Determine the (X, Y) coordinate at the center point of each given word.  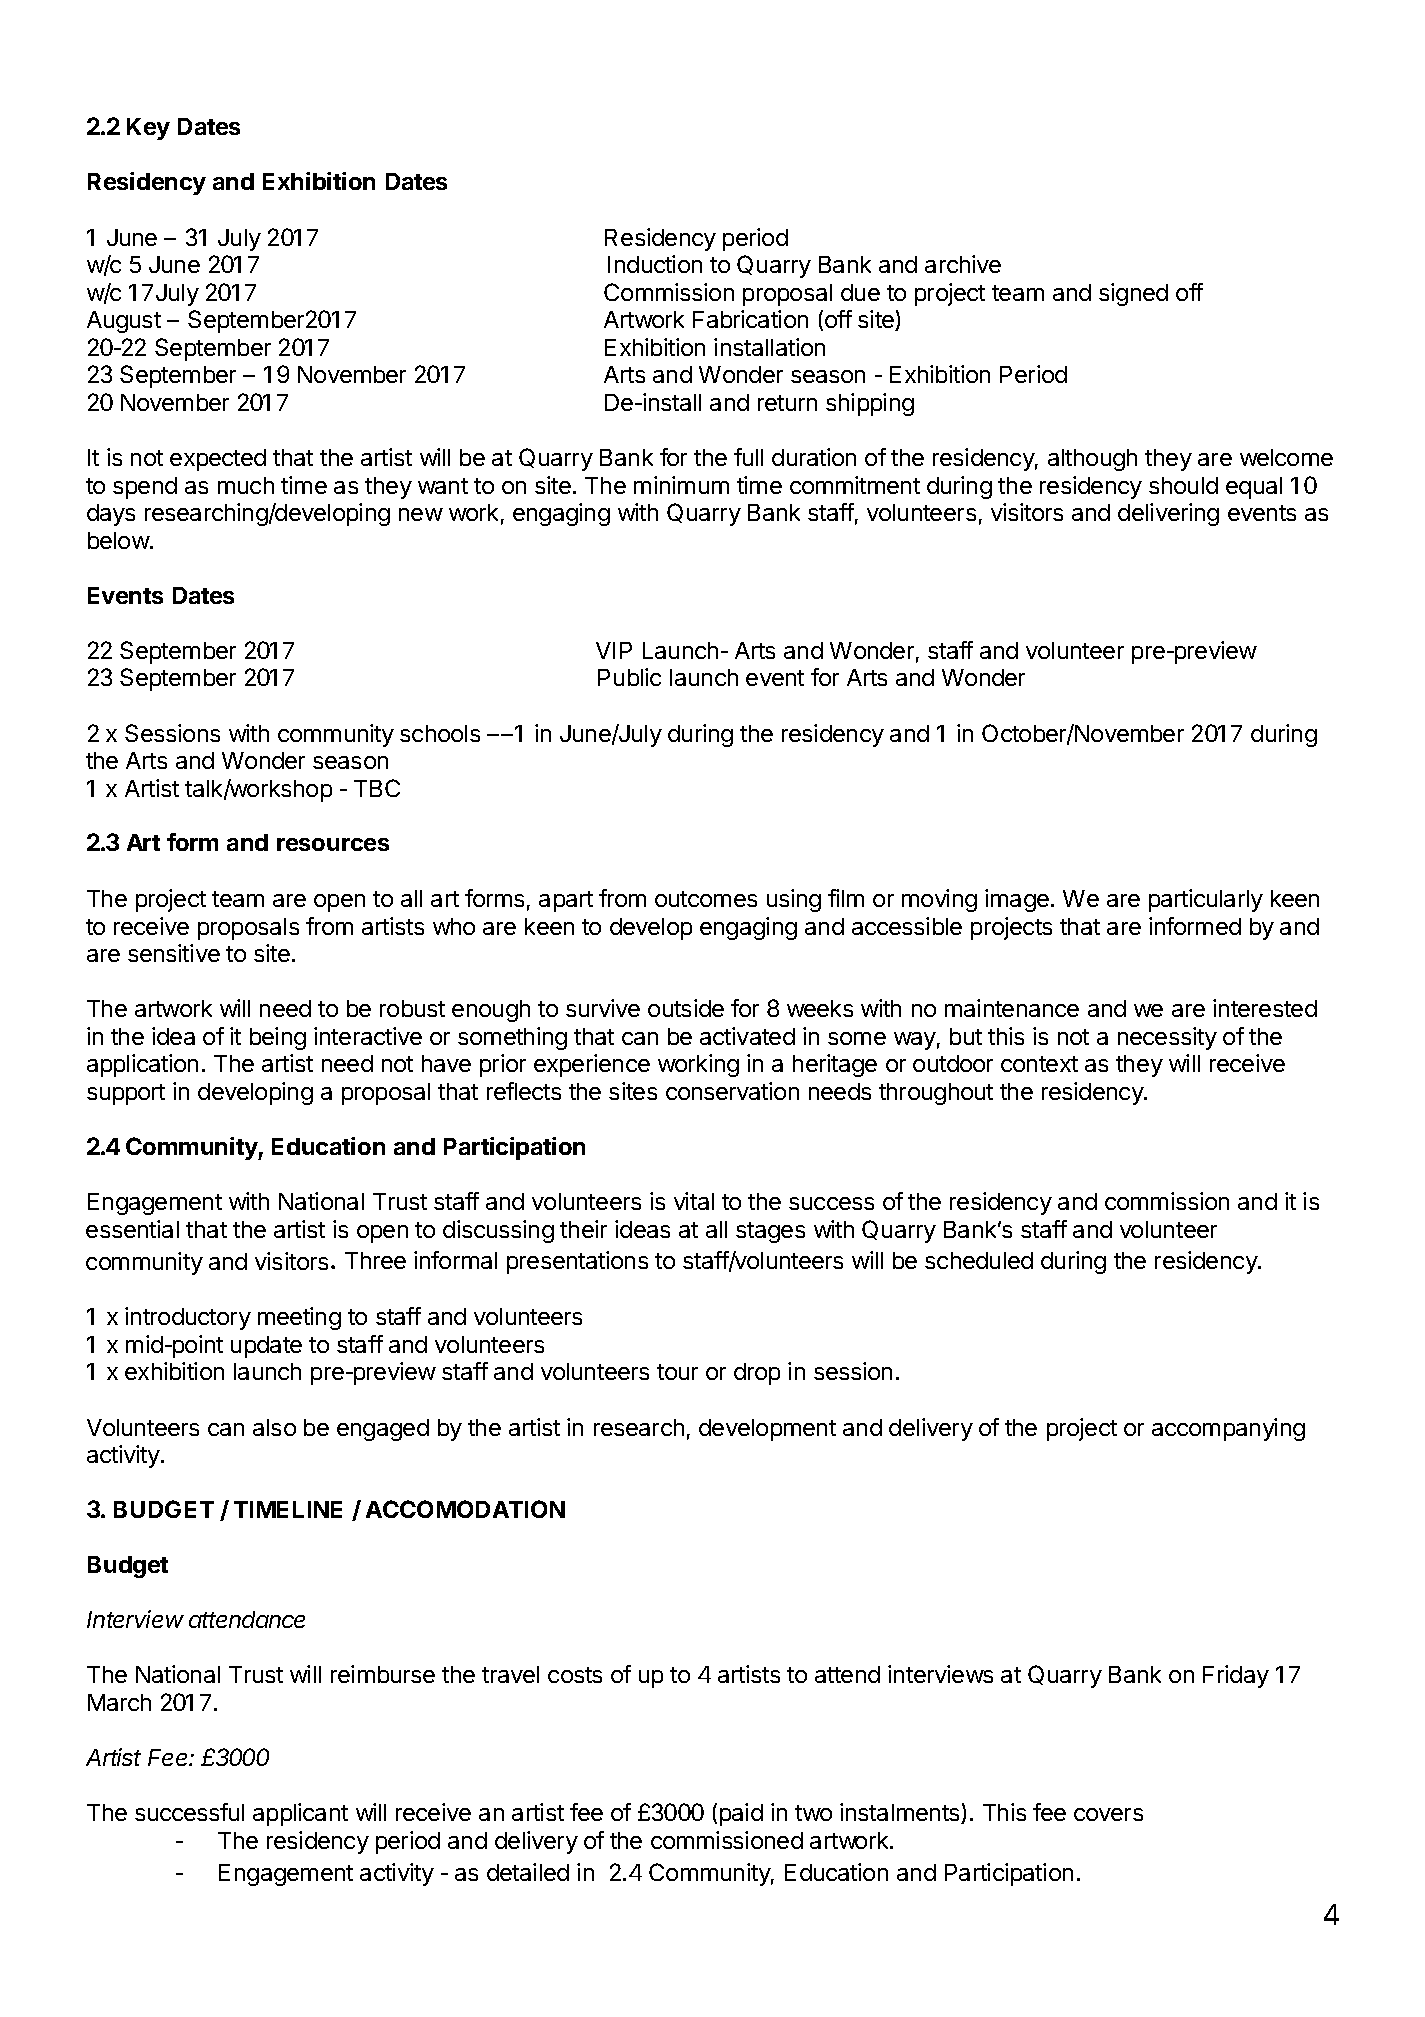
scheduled (979, 1260)
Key (148, 129)
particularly (1206, 900)
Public (629, 677)
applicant (300, 1814)
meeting (299, 1318)
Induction (655, 264)
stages (770, 1232)
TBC (377, 788)
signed (1133, 294)
